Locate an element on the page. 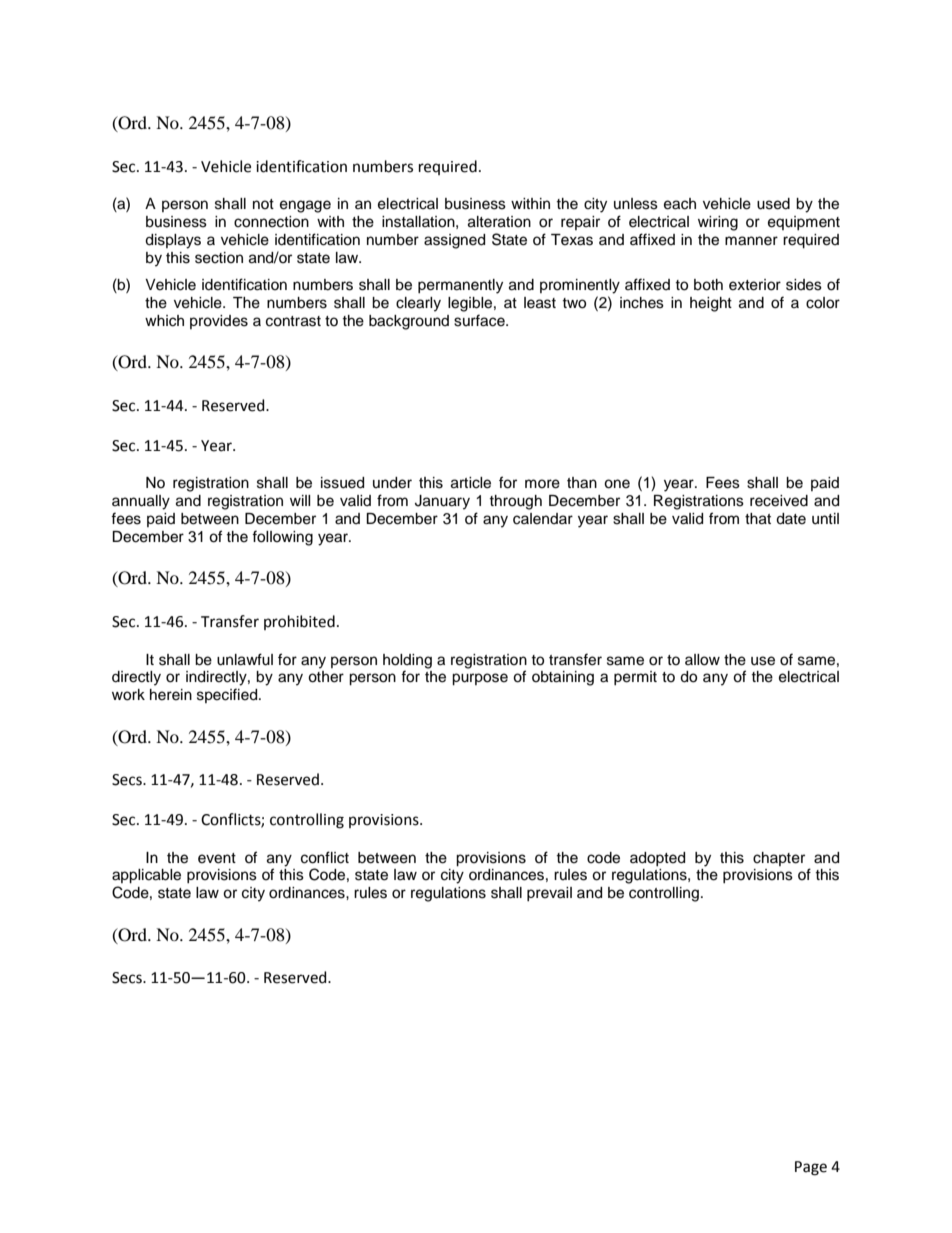  manner is located at coordinates (751, 241).
